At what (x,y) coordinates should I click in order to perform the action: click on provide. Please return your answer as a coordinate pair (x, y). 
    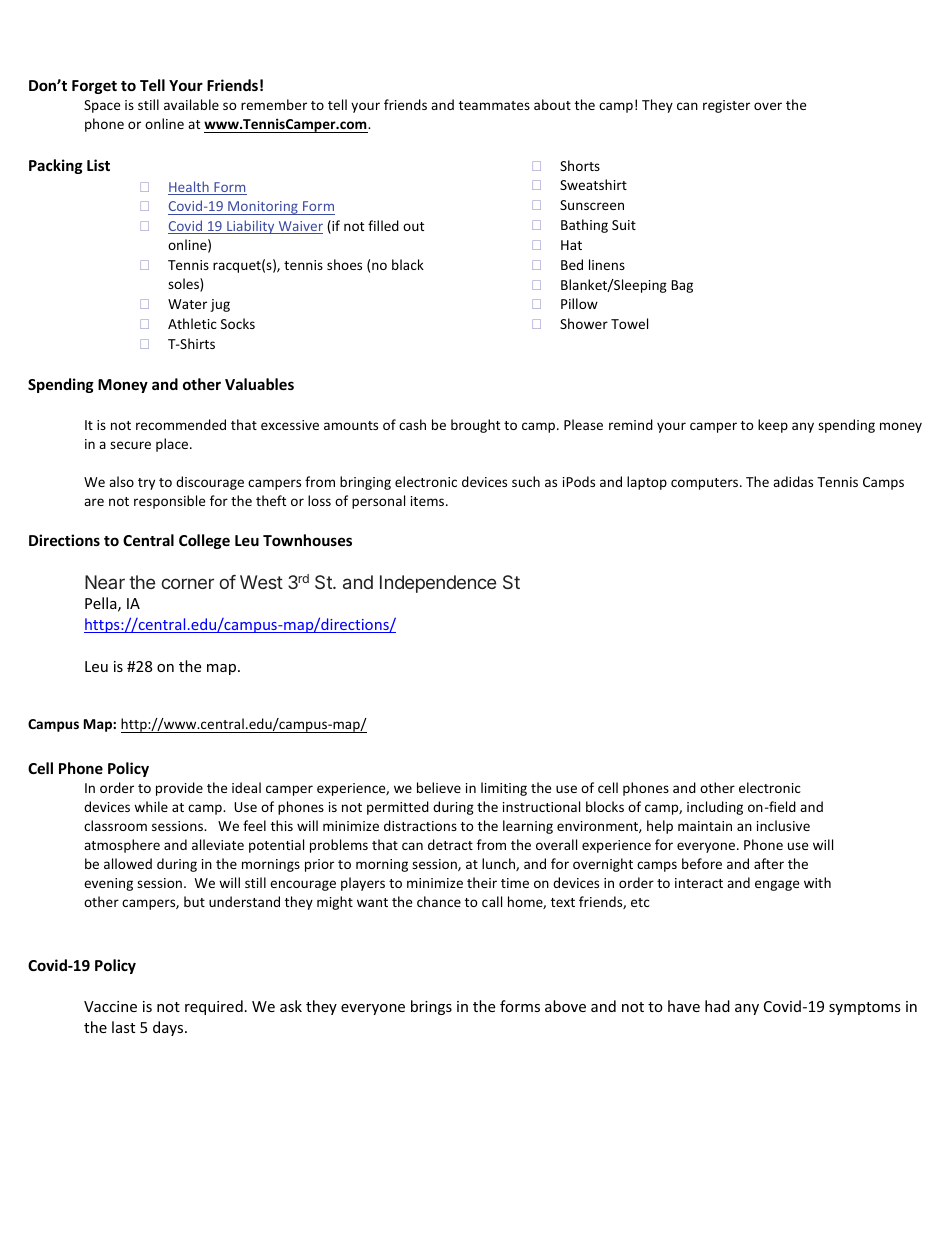
    Looking at the image, I should click on (179, 789).
